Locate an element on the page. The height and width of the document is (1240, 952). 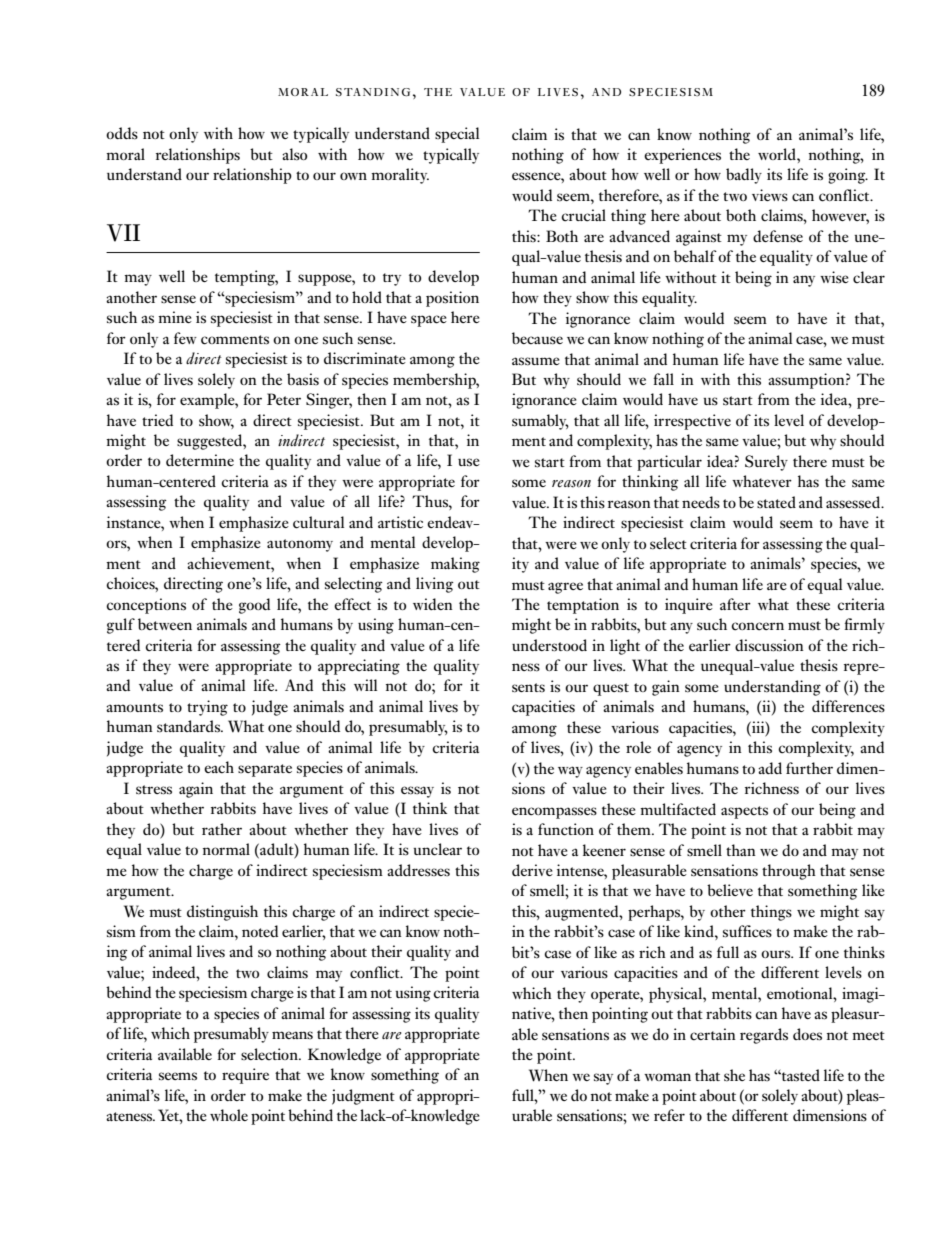
woman is located at coordinates (667, 1077).
